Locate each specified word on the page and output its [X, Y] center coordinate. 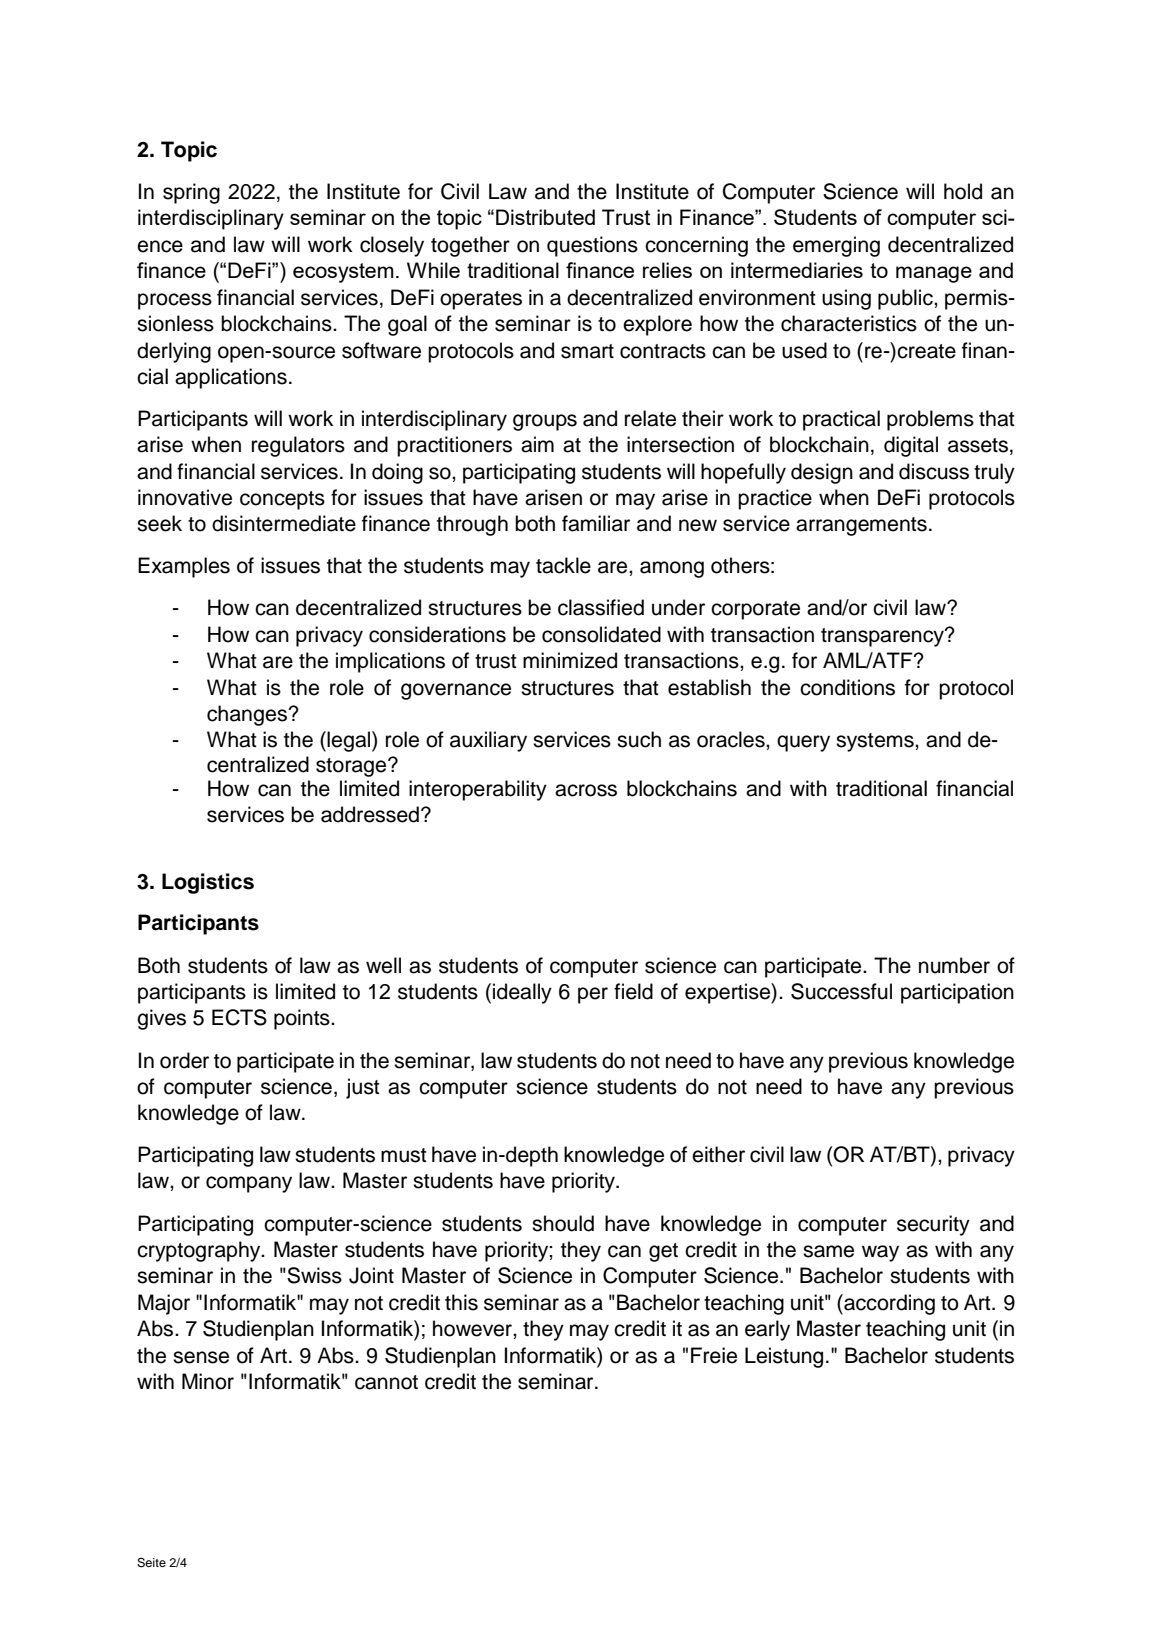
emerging [836, 246]
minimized [570, 660]
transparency [883, 637]
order [184, 1060]
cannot [386, 1382]
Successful [841, 991]
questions [592, 246]
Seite [151, 1562]
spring [191, 193]
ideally [522, 993]
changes [248, 715]
